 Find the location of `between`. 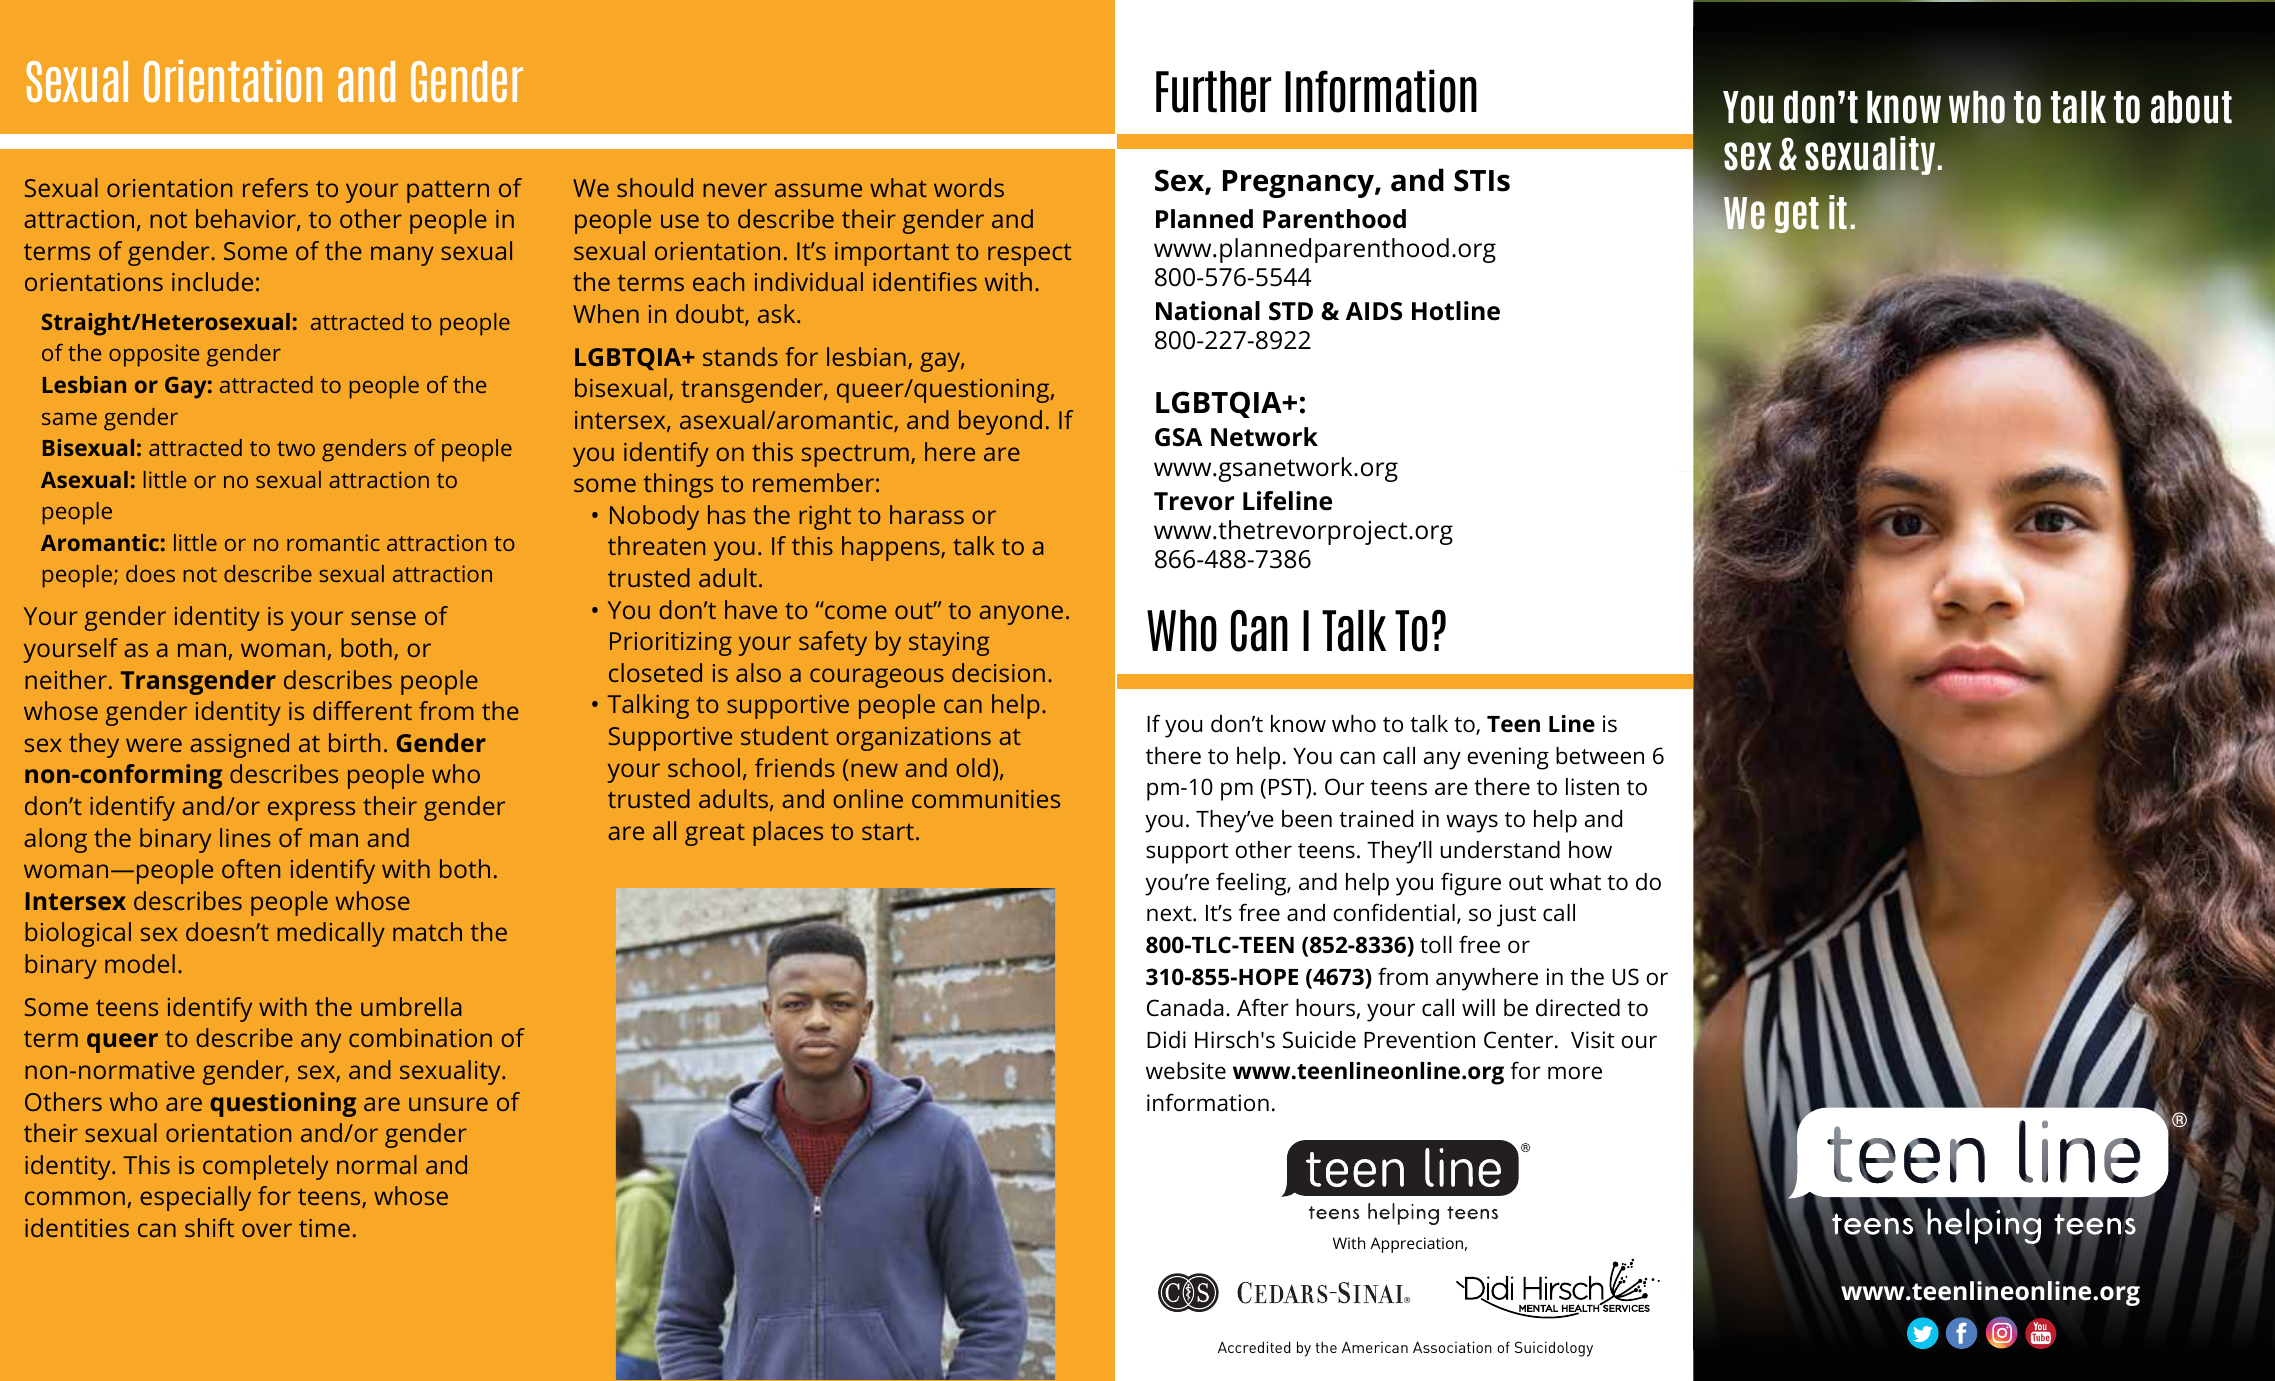

between is located at coordinates (1600, 756).
